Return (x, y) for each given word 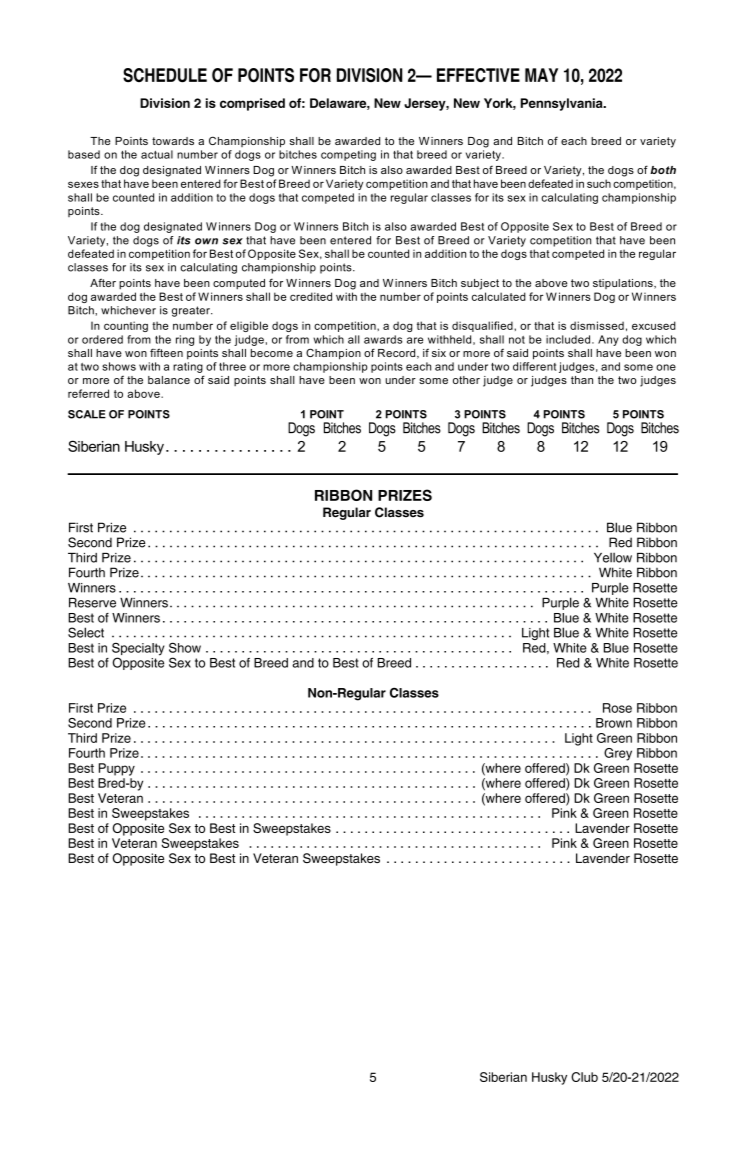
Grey (618, 754)
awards (383, 339)
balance (169, 380)
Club (584, 1077)
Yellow (613, 558)
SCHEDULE (165, 75)
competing (348, 155)
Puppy (117, 769)
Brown (614, 723)
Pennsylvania (563, 104)
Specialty (138, 650)
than (582, 380)
